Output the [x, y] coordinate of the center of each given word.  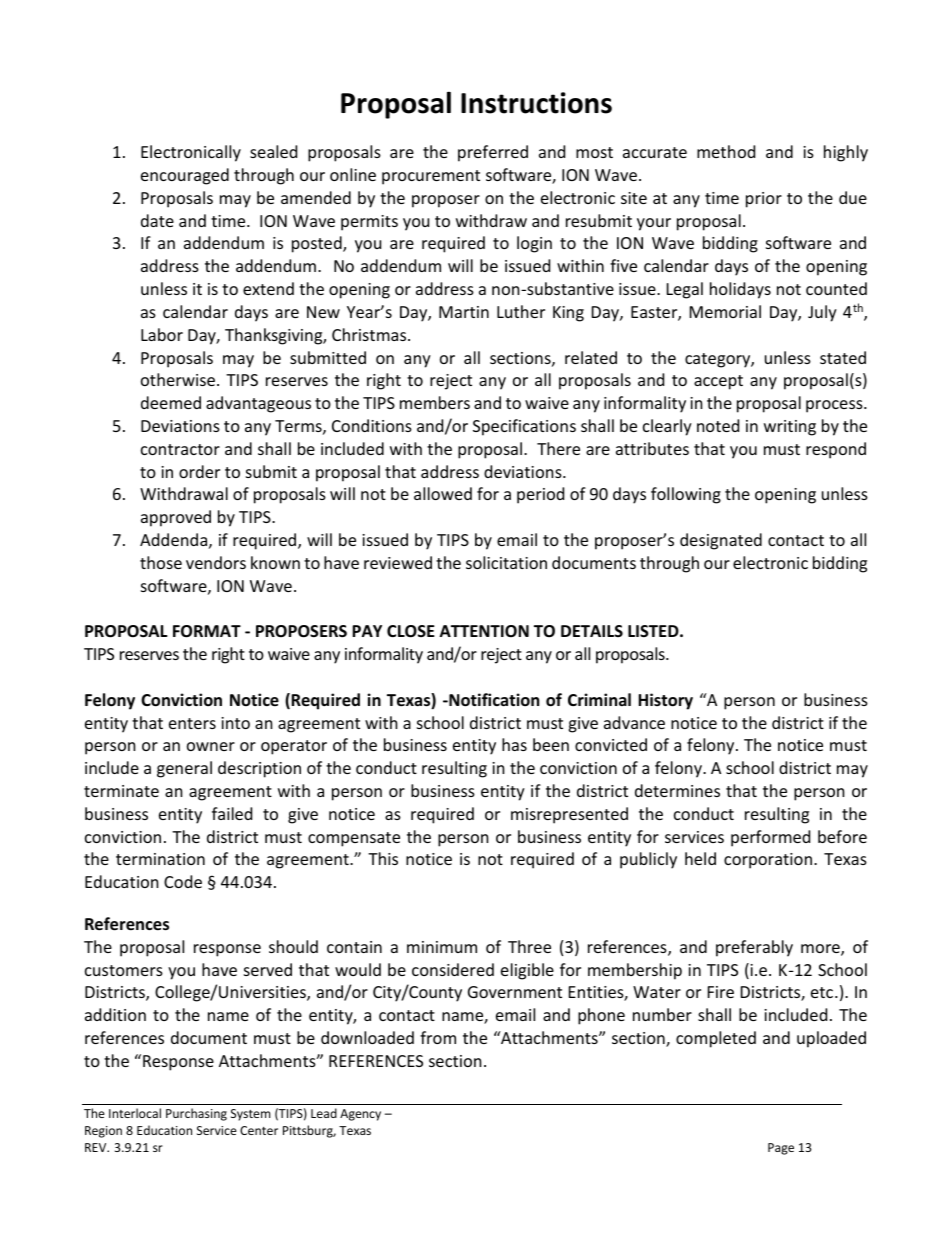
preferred [493, 153]
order [199, 471]
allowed [443, 493]
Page [781, 1149]
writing [790, 428]
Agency [360, 1115]
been [551, 744]
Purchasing [196, 1114]
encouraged [185, 176]
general [184, 769]
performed [770, 838]
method [726, 151]
